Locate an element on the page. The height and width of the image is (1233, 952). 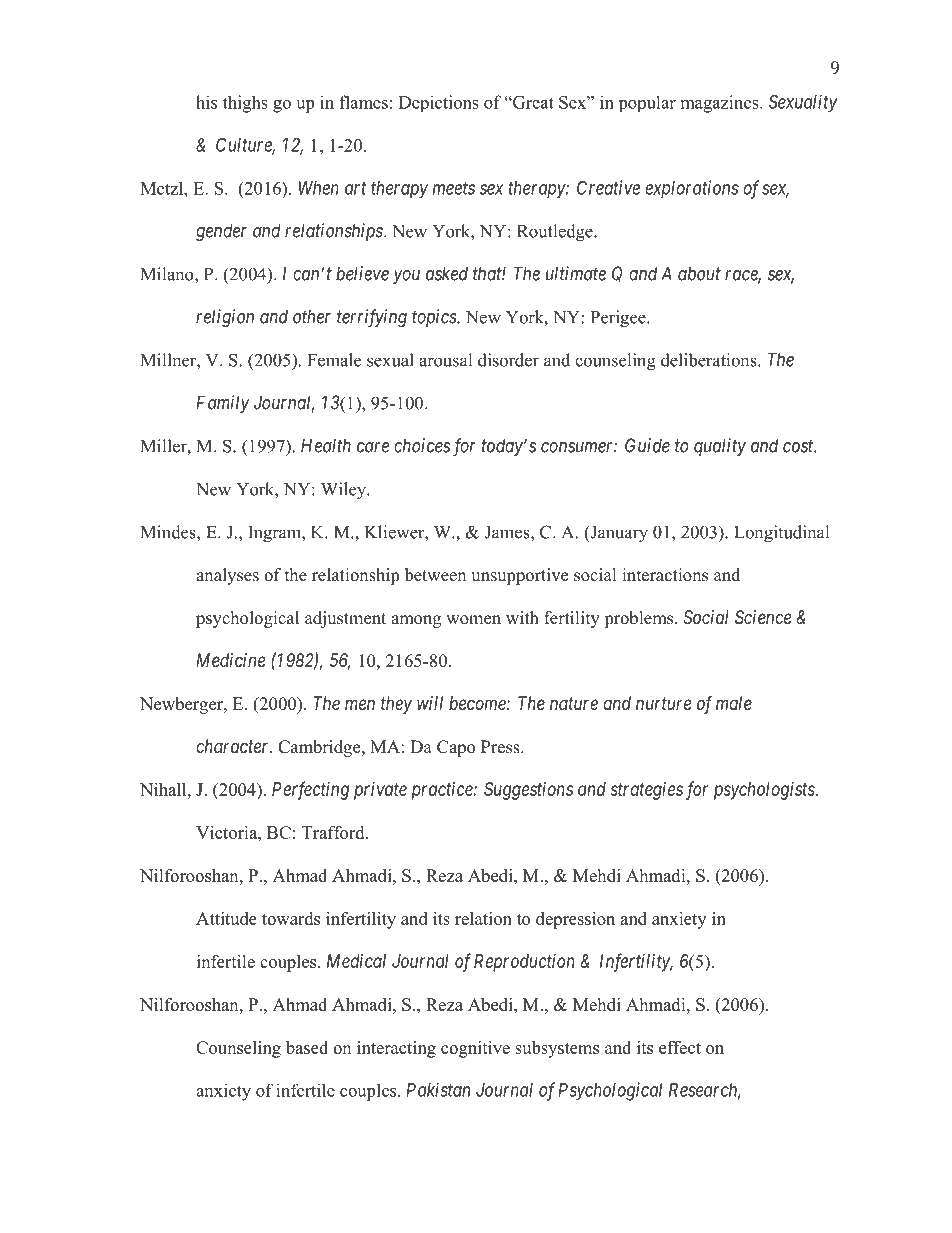
choices is located at coordinates (422, 445).
